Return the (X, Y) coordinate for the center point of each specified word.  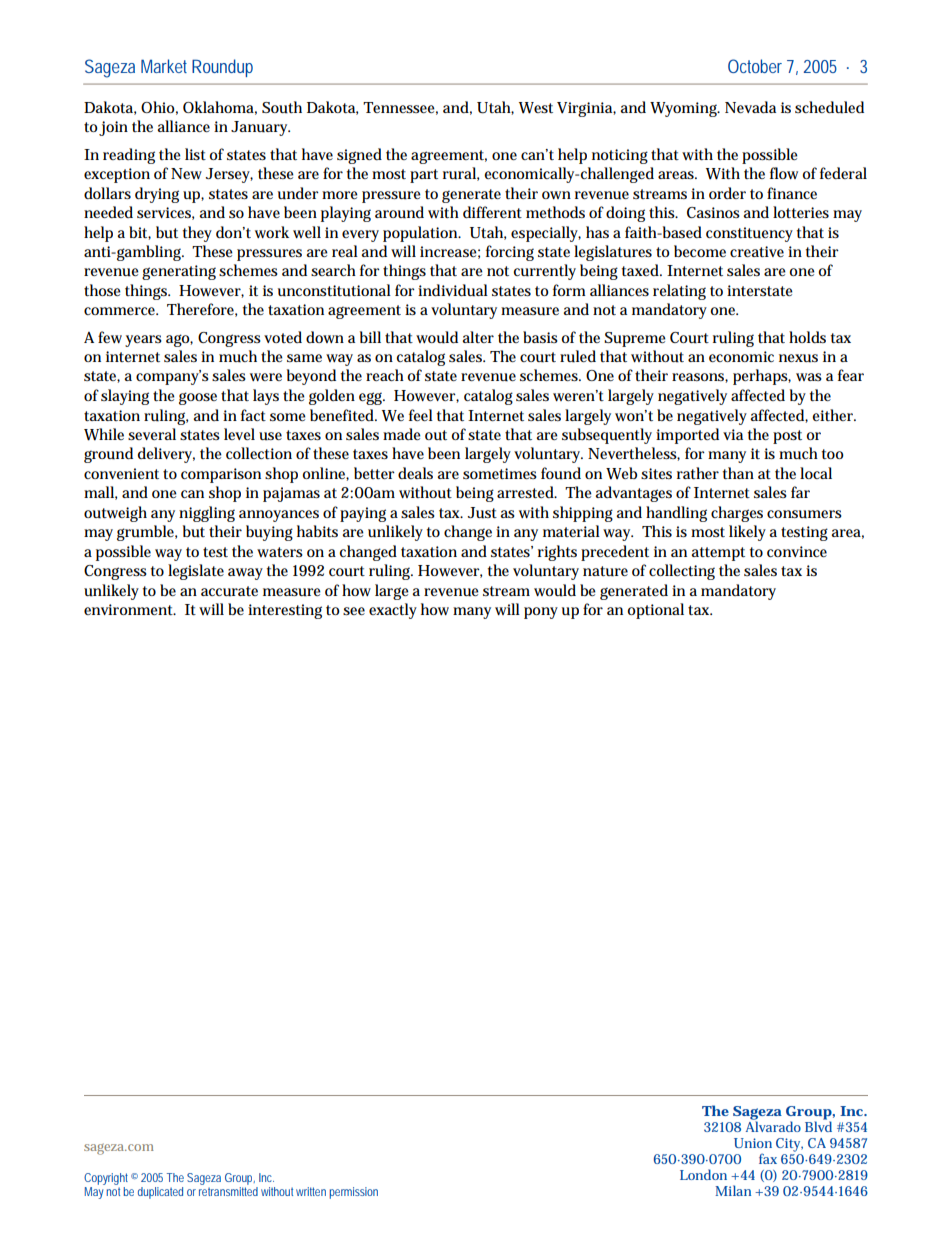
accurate (229, 591)
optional (655, 611)
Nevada (750, 107)
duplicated (160, 1193)
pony (541, 613)
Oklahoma (220, 108)
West (536, 108)
